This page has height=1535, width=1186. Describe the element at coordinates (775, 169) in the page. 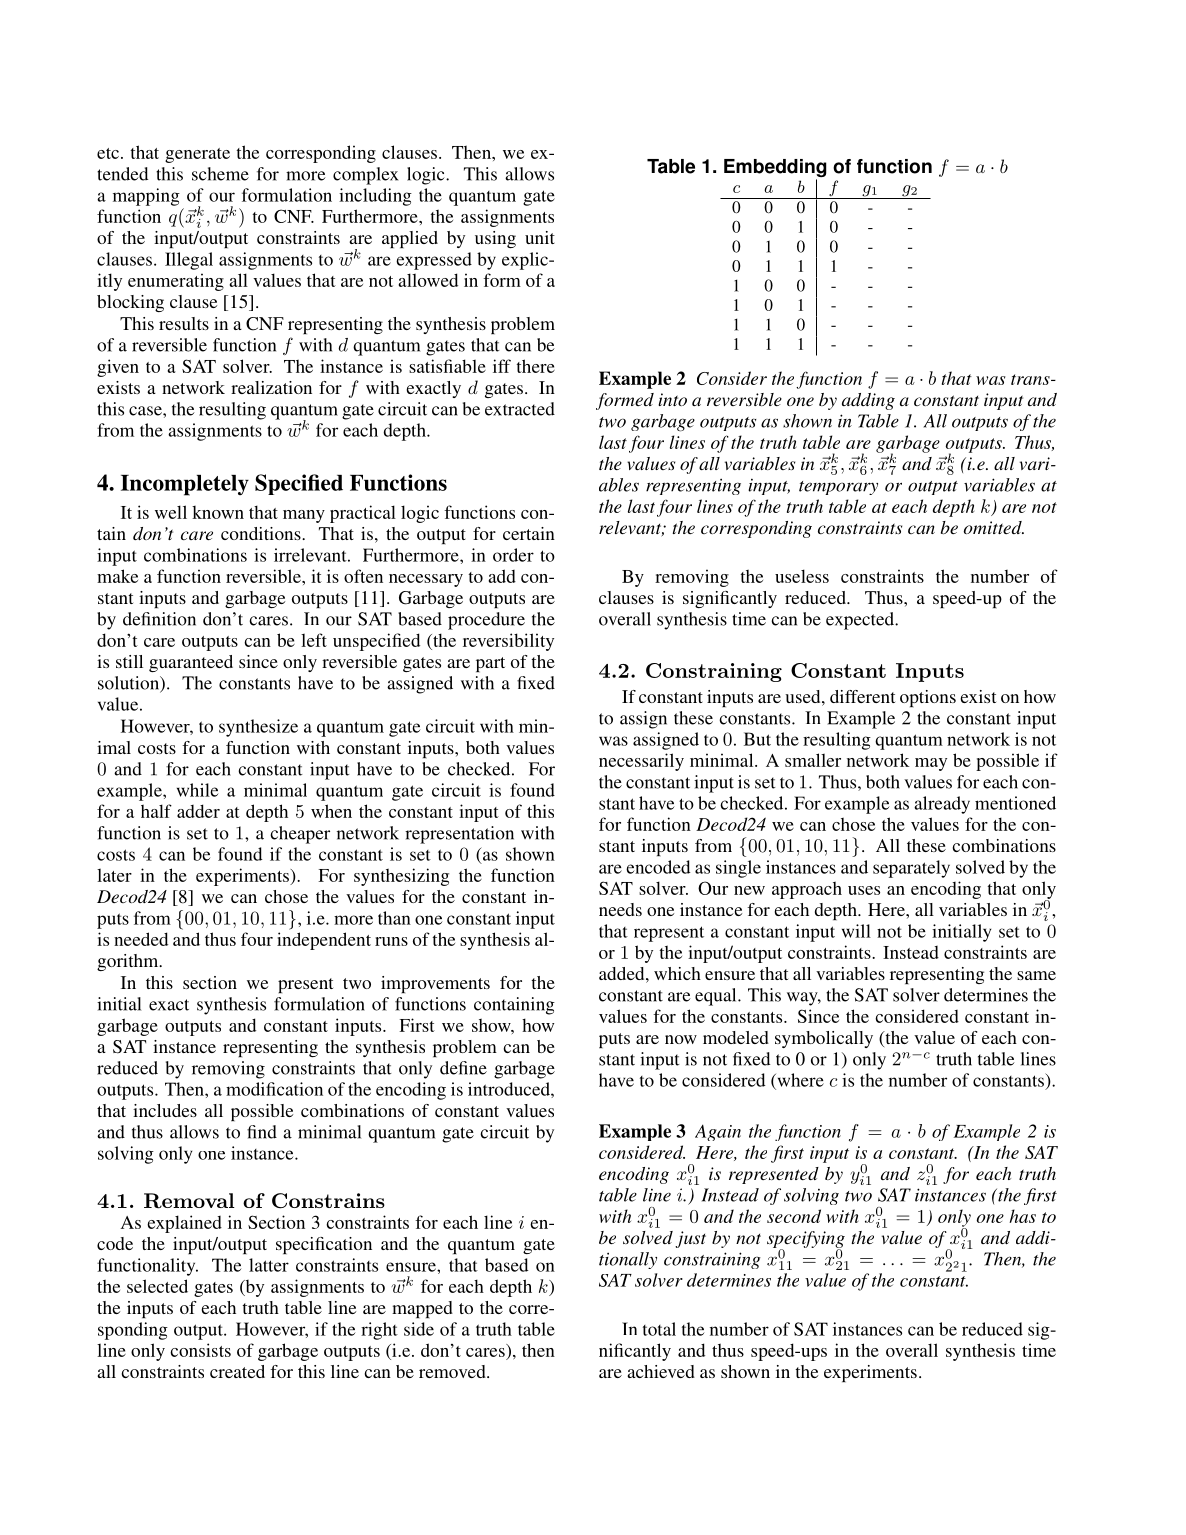

I see `Embedding` at that location.
